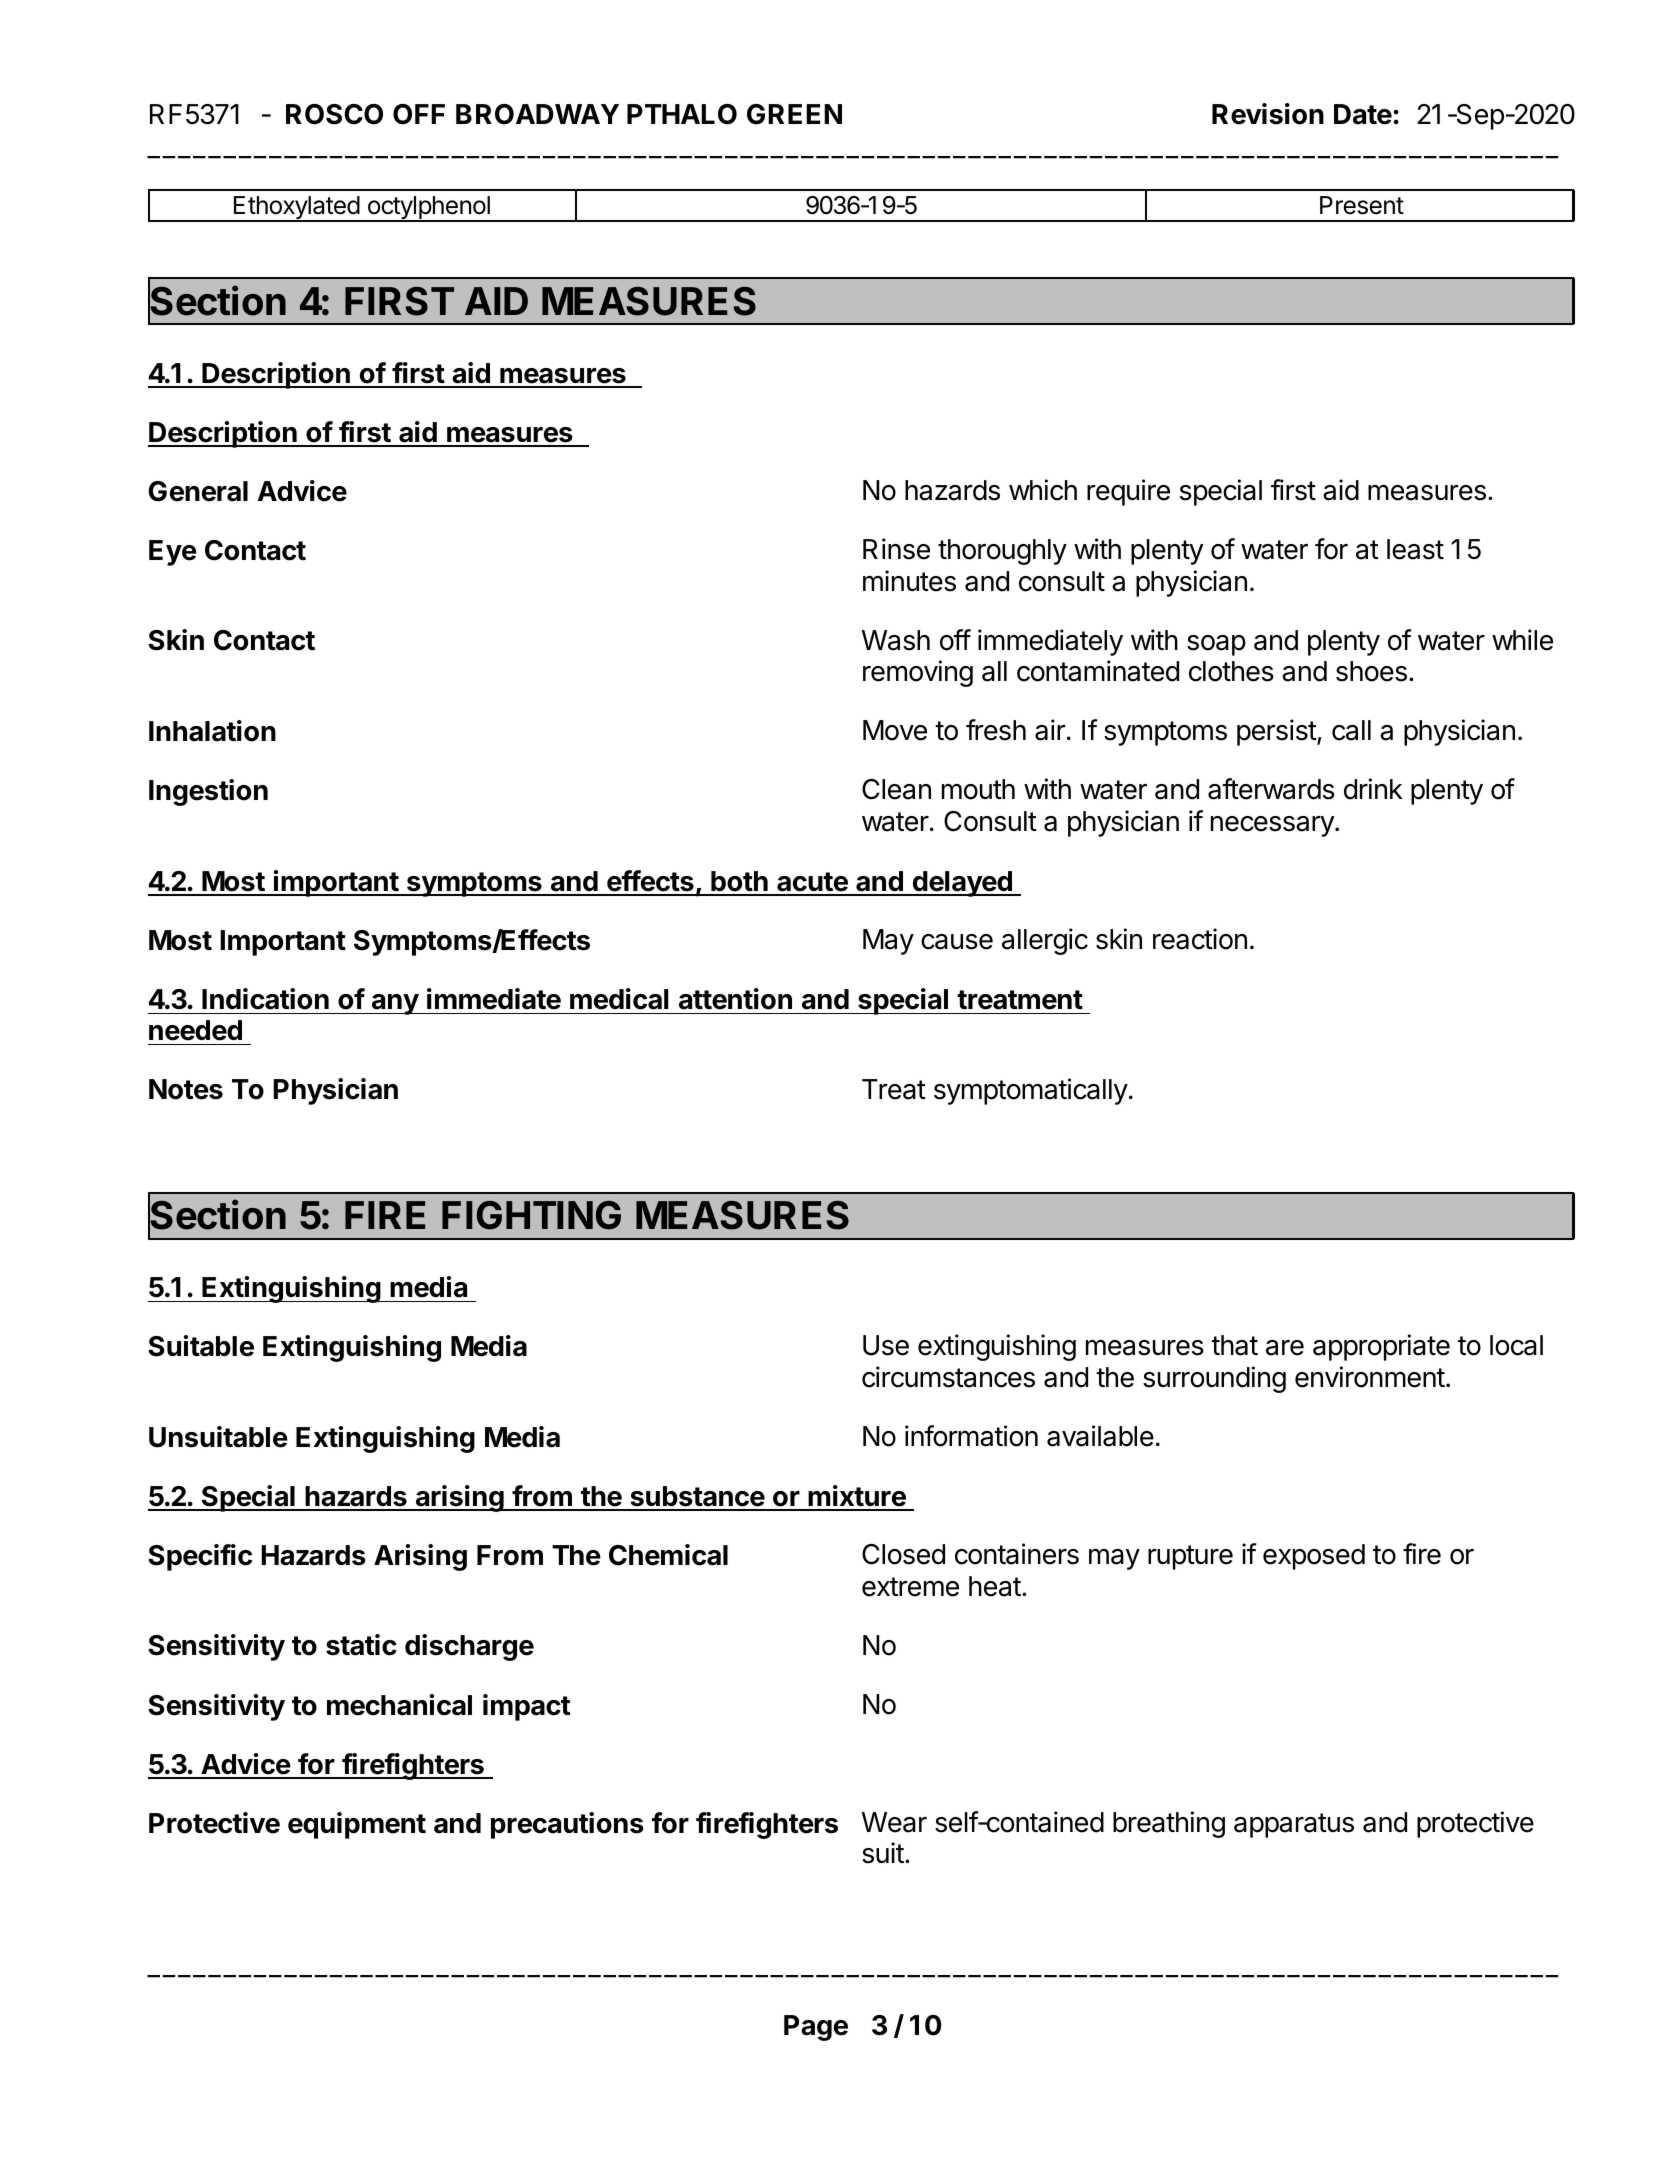 This screenshot has width=1675, height=2167. Describe the element at coordinates (296, 209) in the screenshot. I see `Ethoxylated` at that location.
